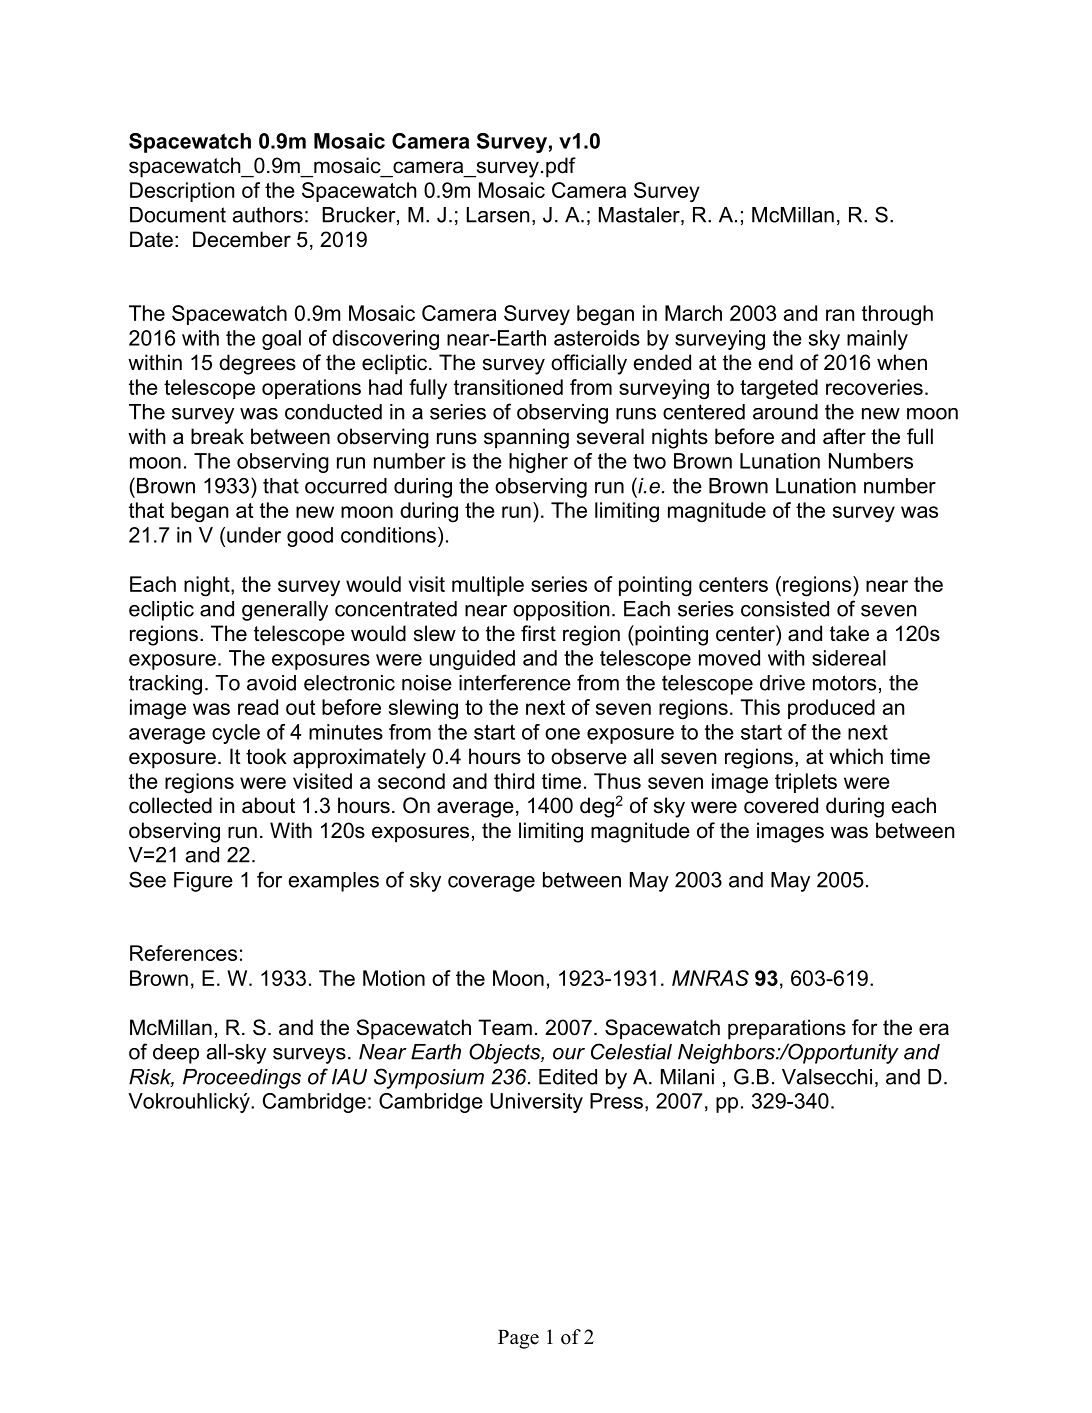  What do you see at coordinates (498, 215) in the page?
I see `Larsen` at bounding box center [498, 215].
